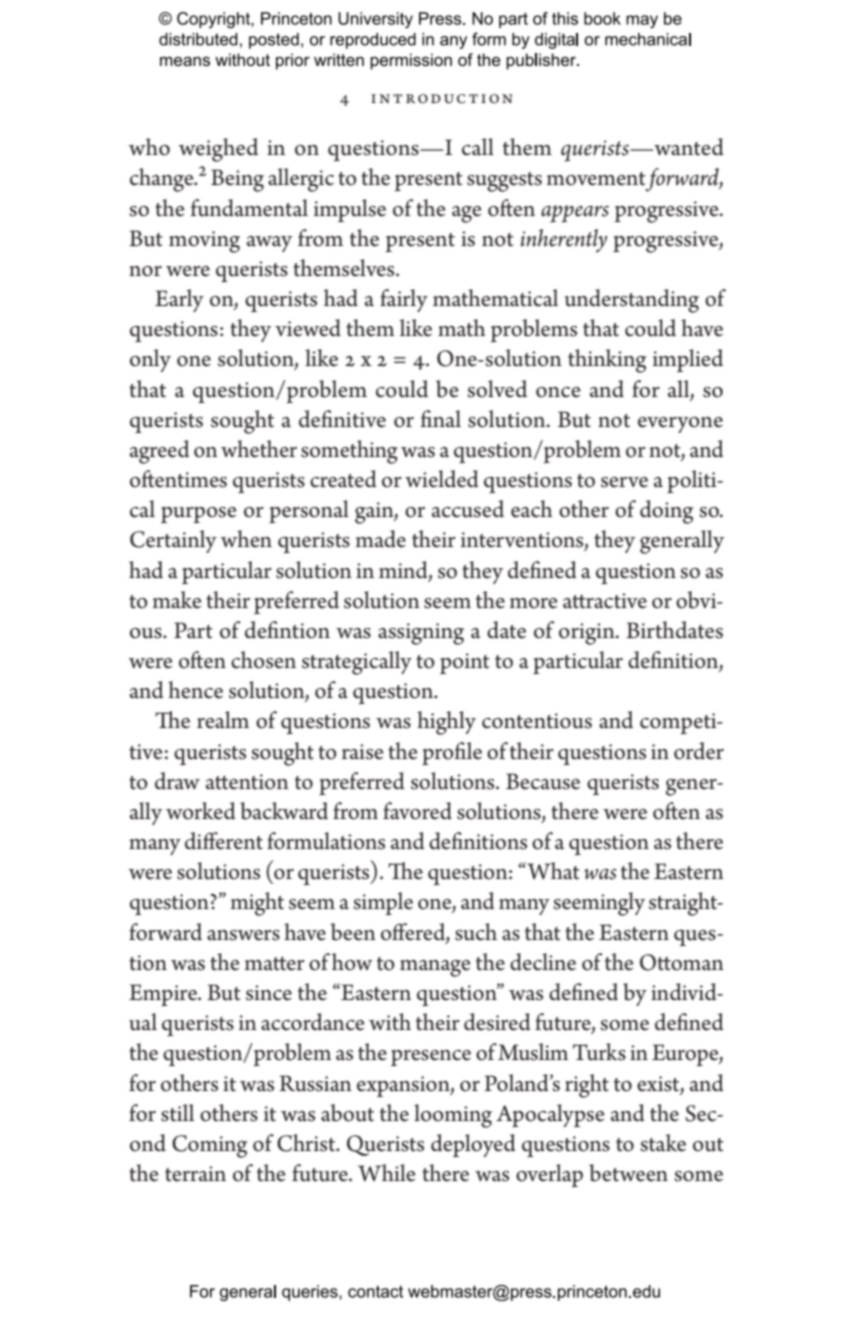 The width and height of the screenshot is (853, 1319). Describe the element at coordinates (150, 360) in the screenshot. I see `only` at that location.
